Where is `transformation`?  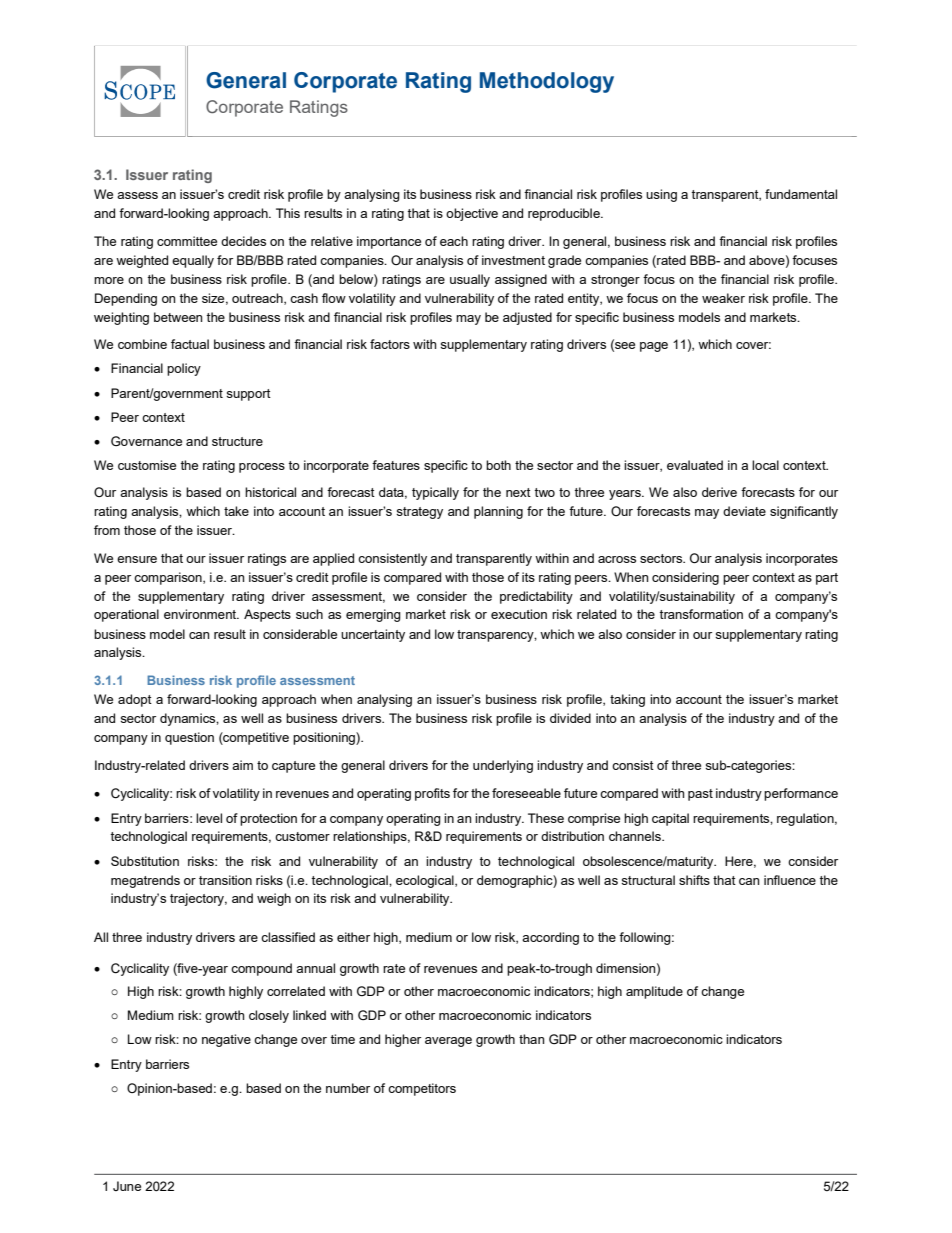 transformation is located at coordinates (701, 614).
